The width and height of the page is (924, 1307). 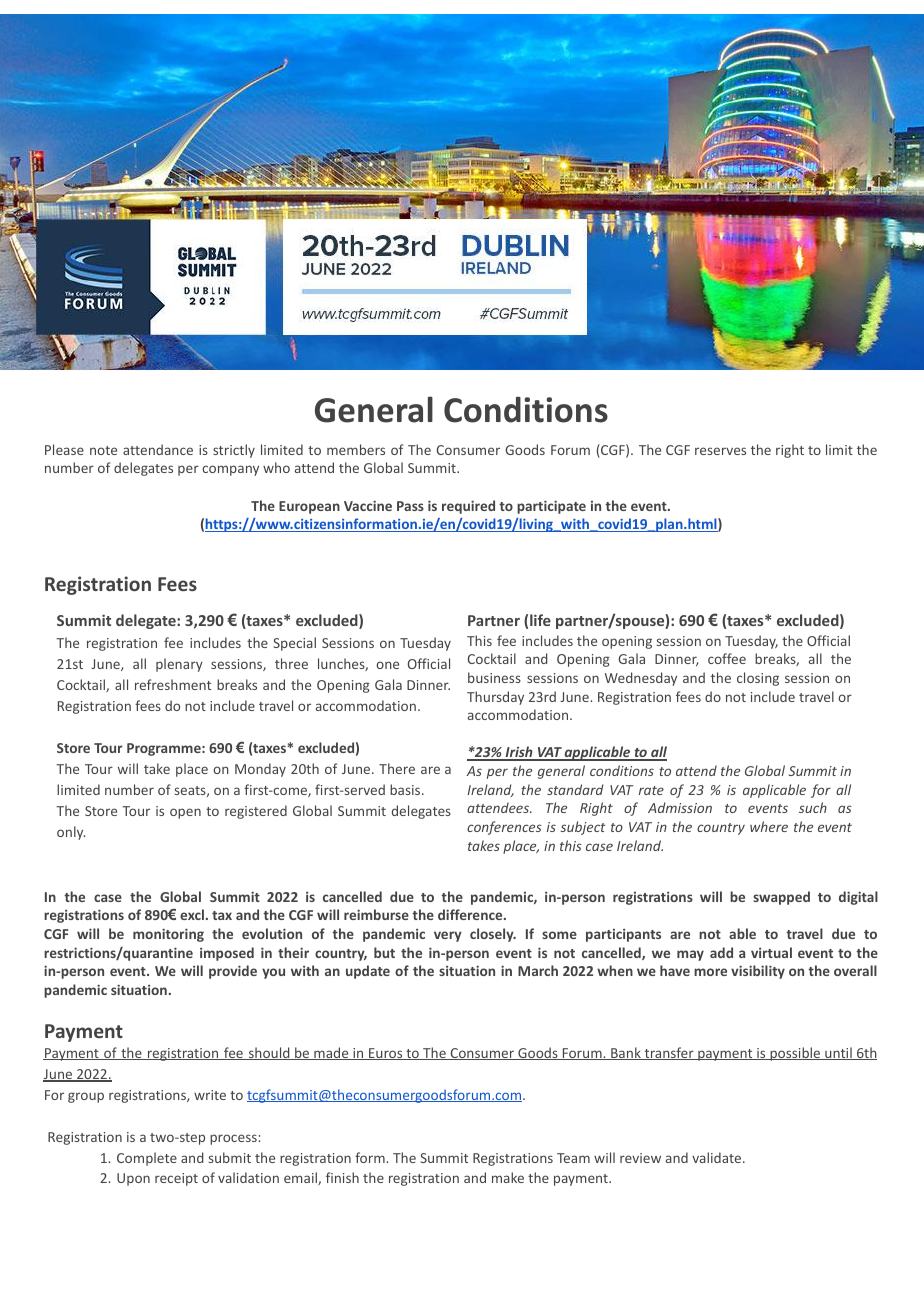 What do you see at coordinates (769, 826) in the page?
I see `where` at bounding box center [769, 826].
